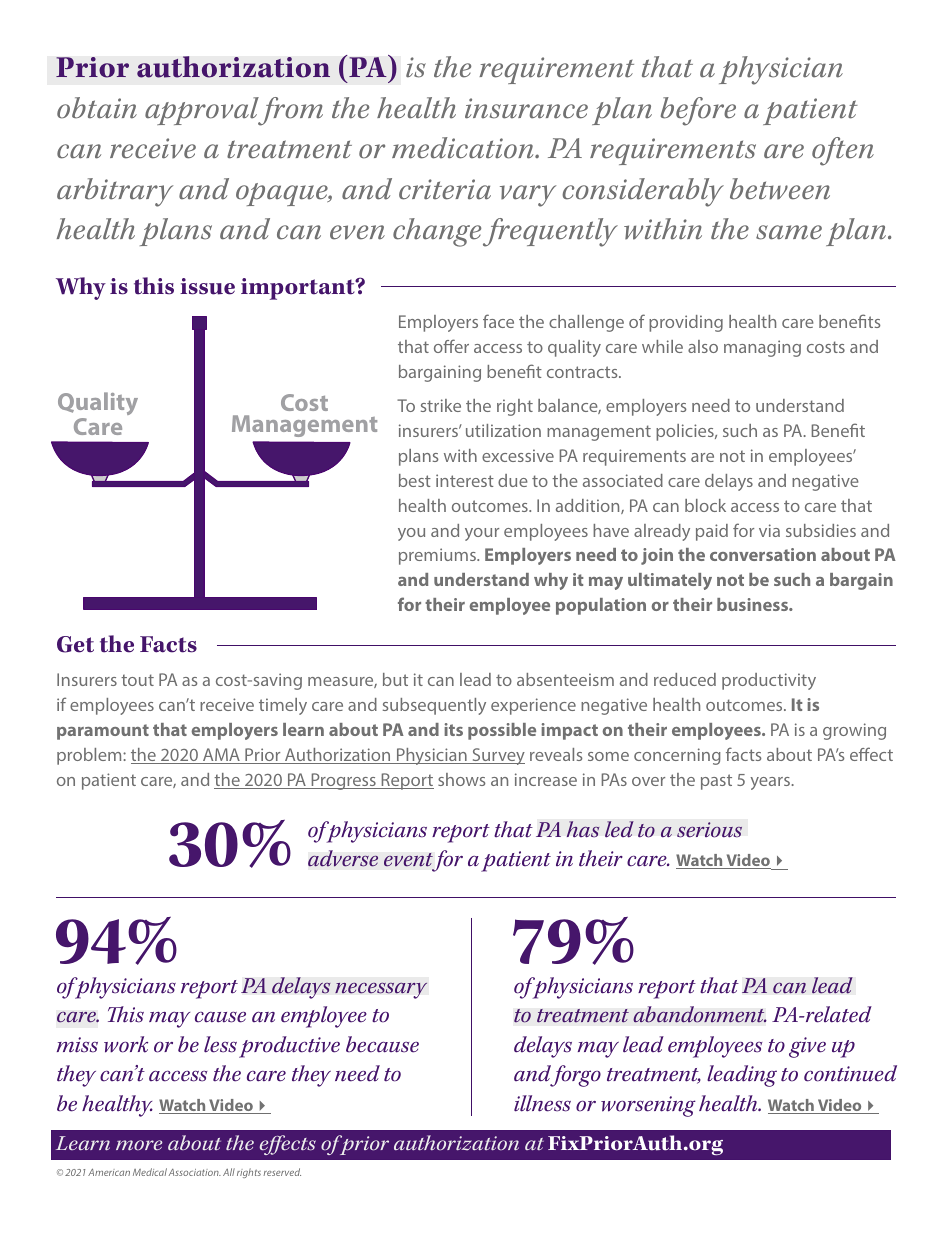 The image size is (952, 1233). I want to click on strike, so click(441, 405).
